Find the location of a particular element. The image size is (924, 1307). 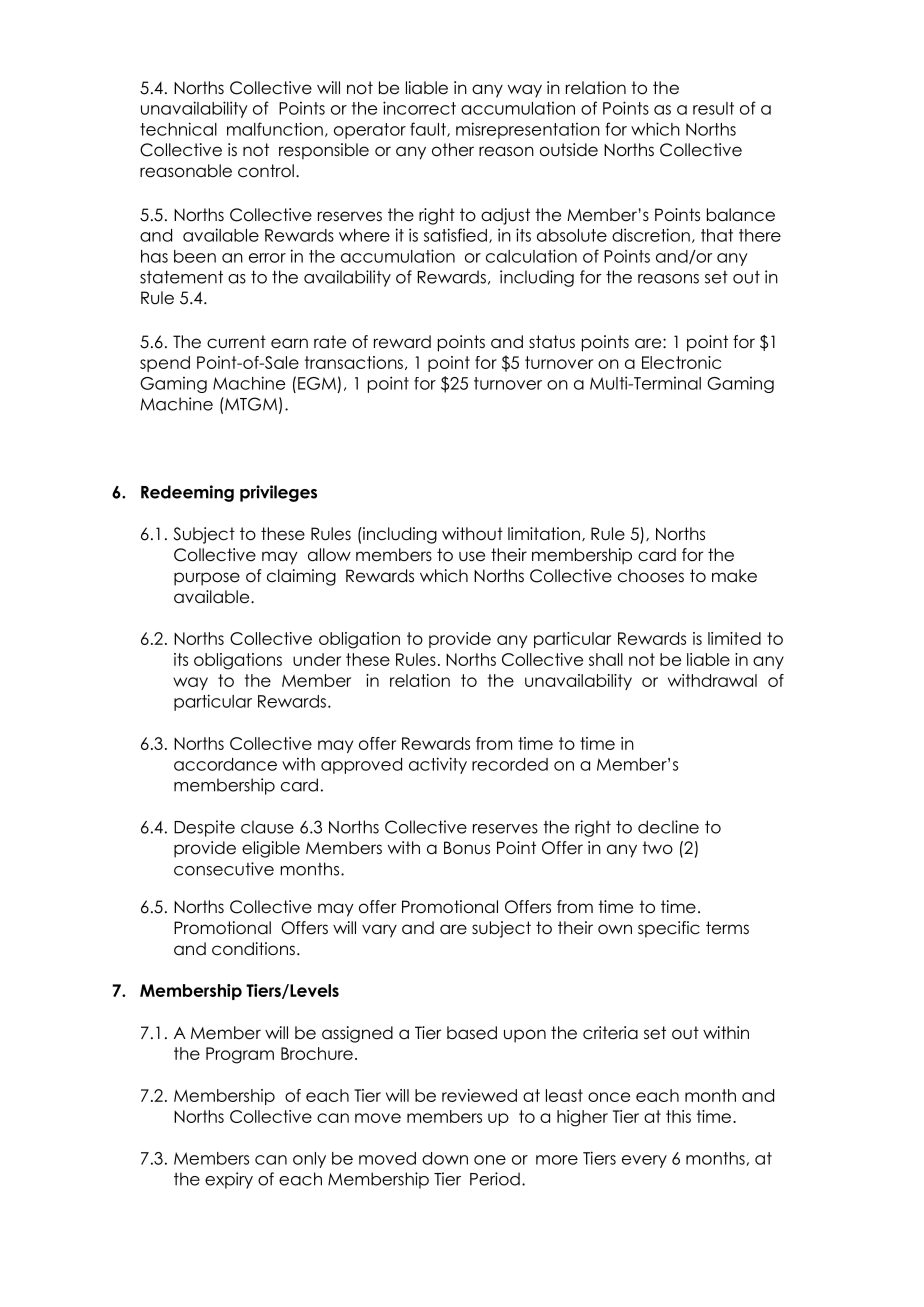

malfunction is located at coordinates (275, 129).
